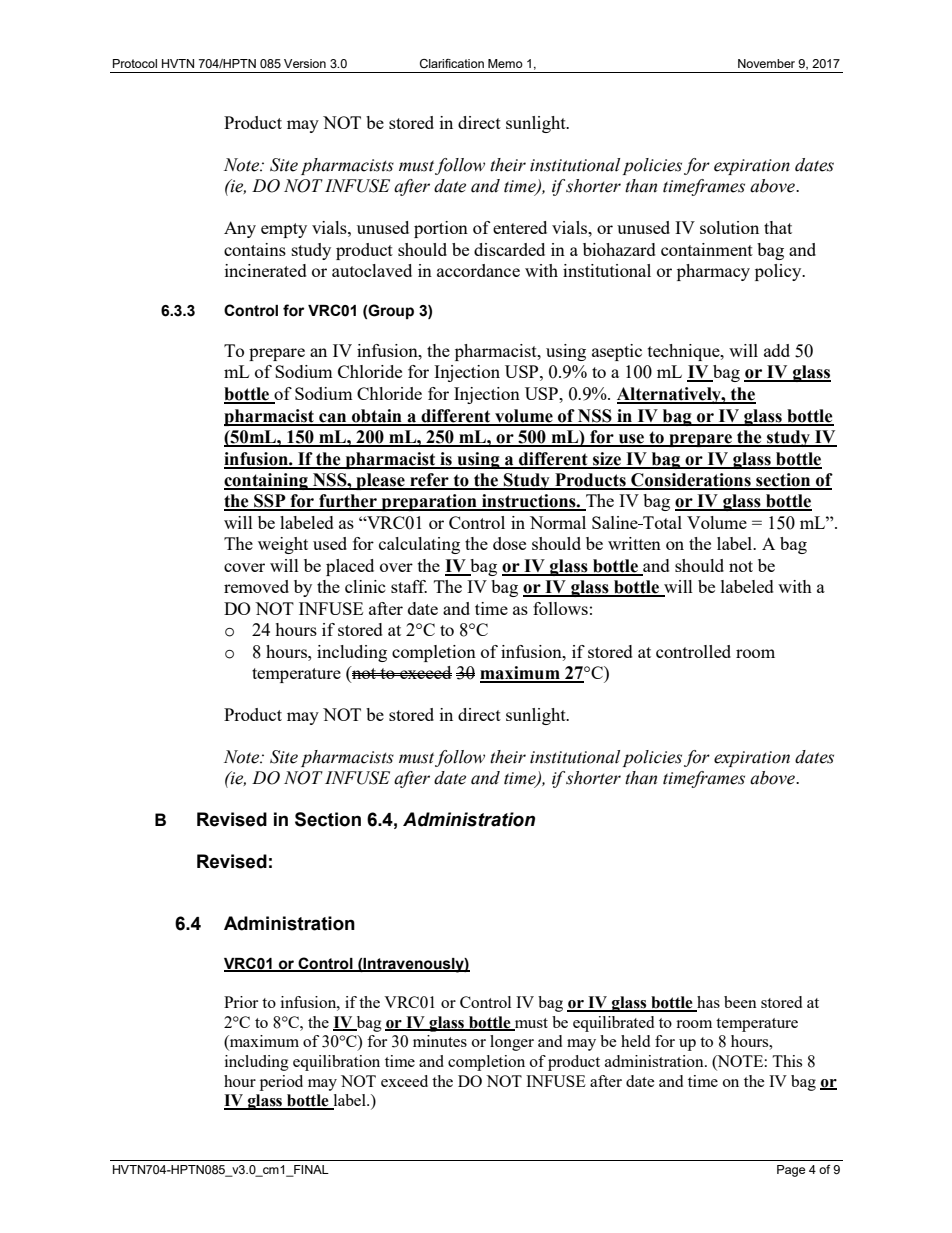 This screenshot has width=952, height=1233. Describe the element at coordinates (766, 63) in the screenshot. I see `November` at that location.
